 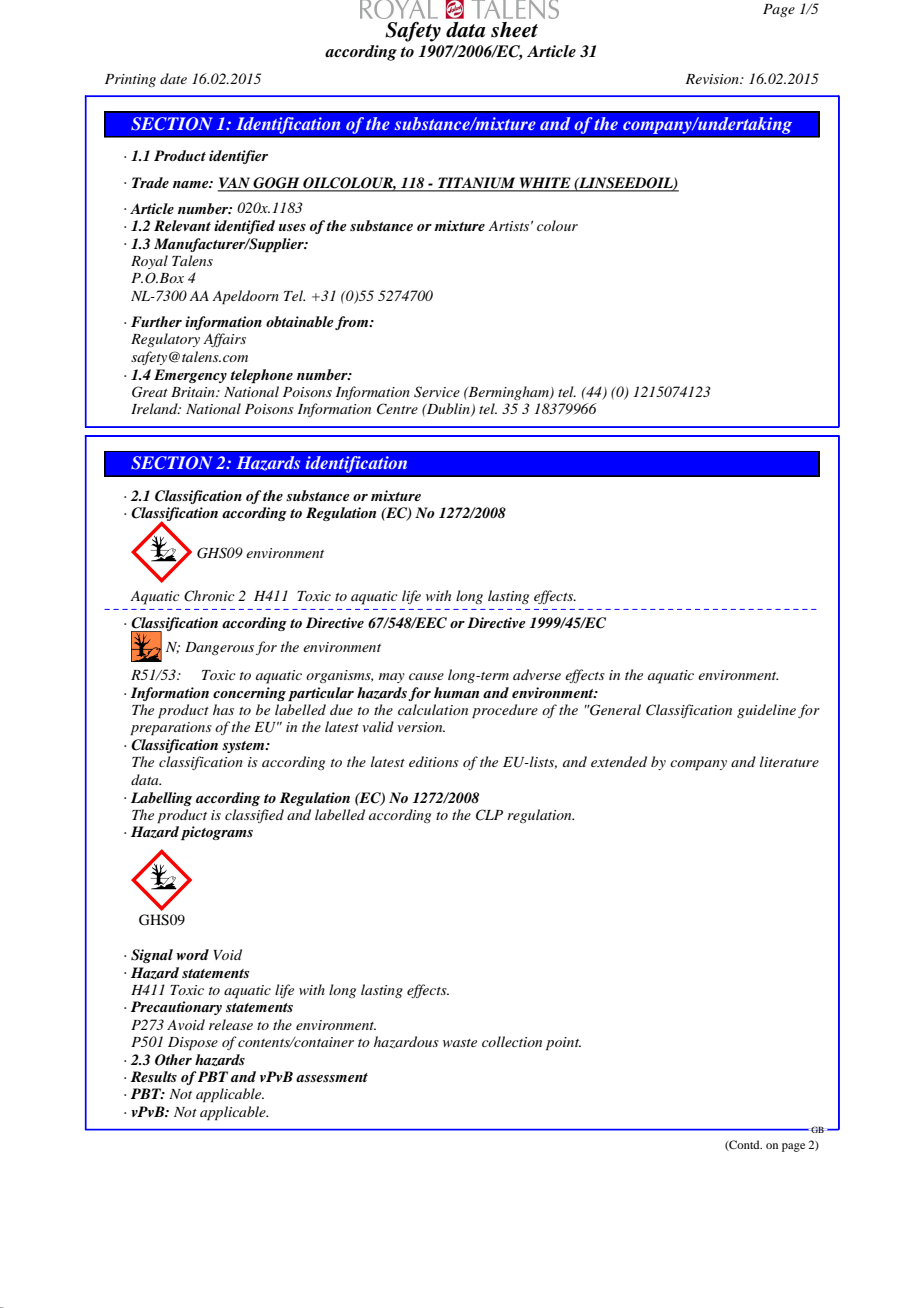 What do you see at coordinates (713, 79) in the screenshot?
I see `Revision` at bounding box center [713, 79].
